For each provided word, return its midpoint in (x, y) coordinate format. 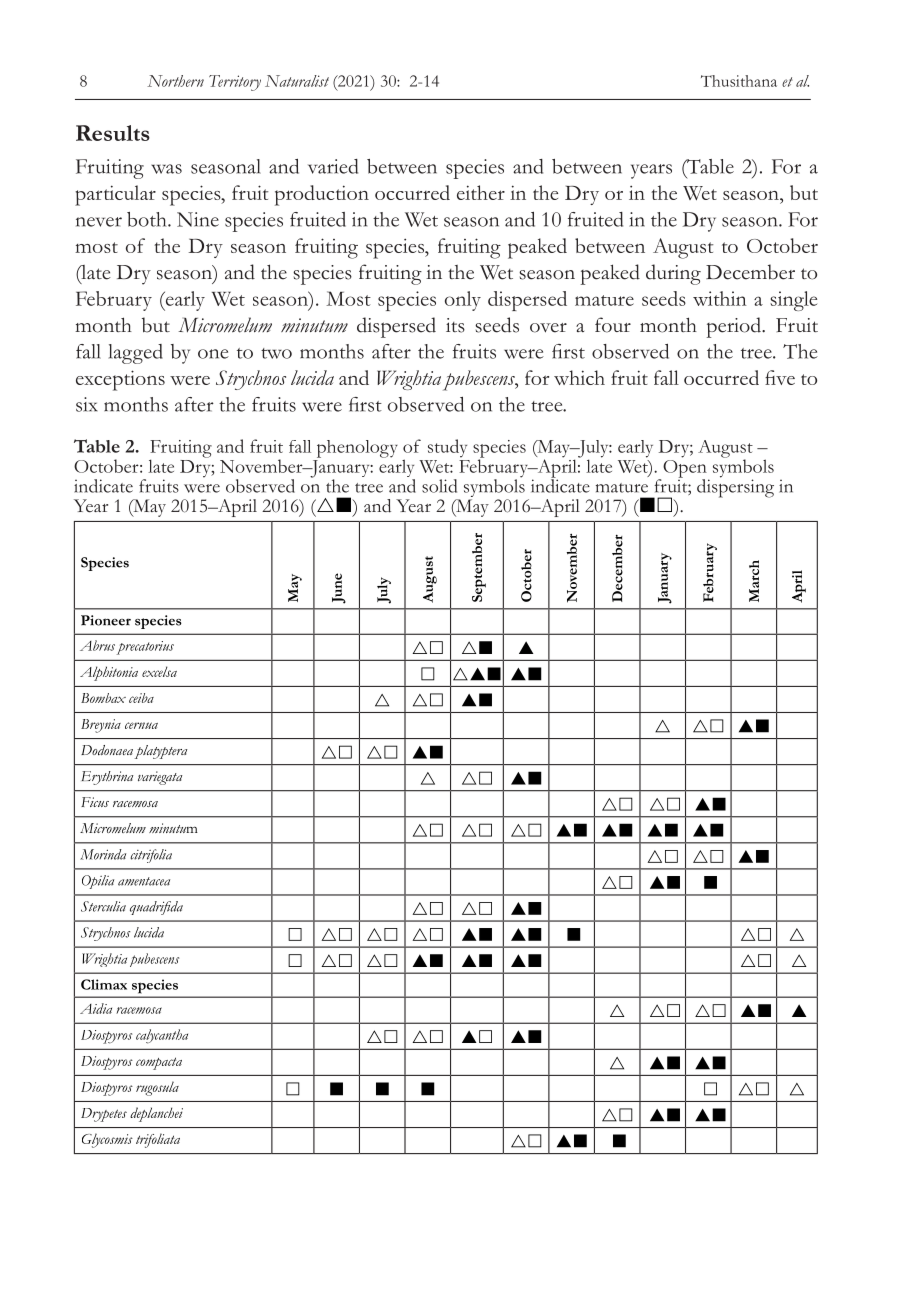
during (673, 274)
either (481, 192)
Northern (175, 81)
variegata (160, 778)
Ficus (95, 802)
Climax (104, 984)
